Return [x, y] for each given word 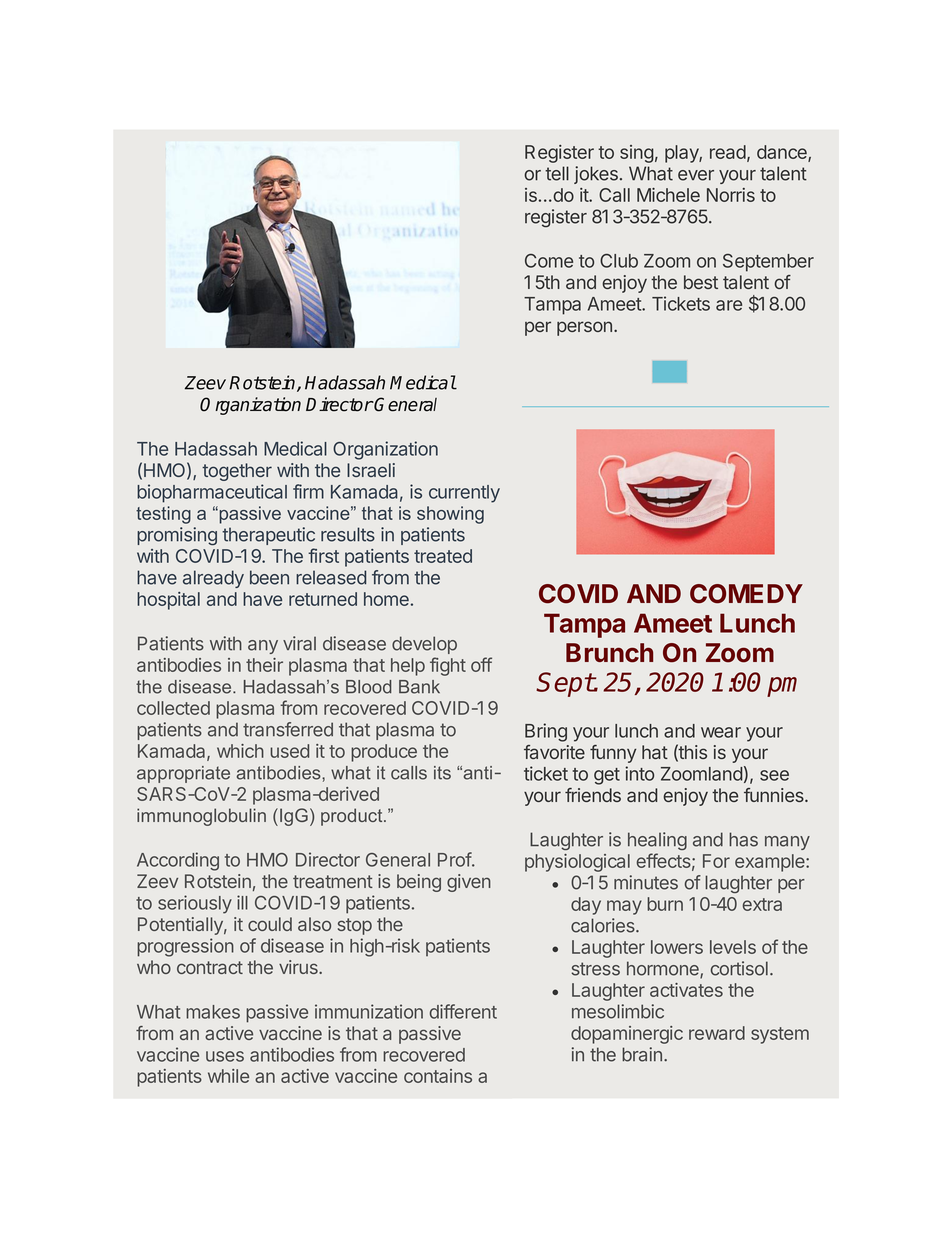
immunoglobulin [201, 817]
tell [557, 173]
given [469, 883]
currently [464, 494]
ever [696, 175]
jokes [596, 175]
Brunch [609, 653]
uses [225, 1056]
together [237, 472]
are [729, 305]
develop [424, 645]
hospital [168, 601]
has [743, 839]
